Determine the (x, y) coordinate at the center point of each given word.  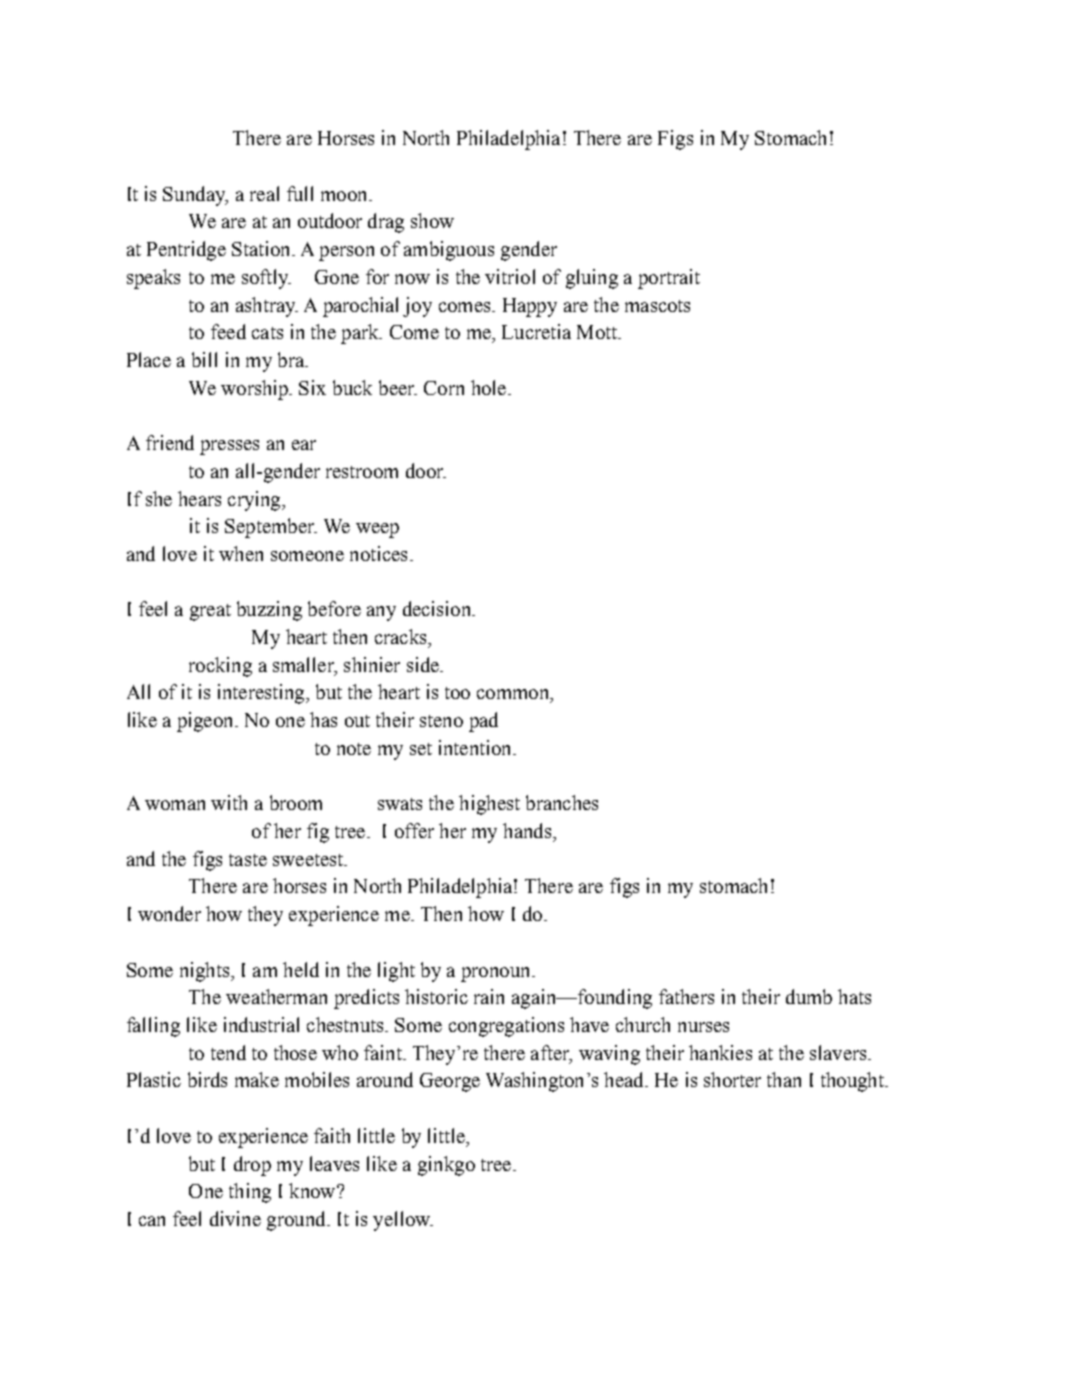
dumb (809, 996)
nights (204, 972)
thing (250, 1193)
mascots (657, 306)
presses (229, 447)
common (514, 695)
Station (262, 248)
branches (562, 802)
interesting (262, 694)
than (784, 1079)
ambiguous (449, 251)
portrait (669, 279)
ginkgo (446, 1166)
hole (490, 387)
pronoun (497, 974)
